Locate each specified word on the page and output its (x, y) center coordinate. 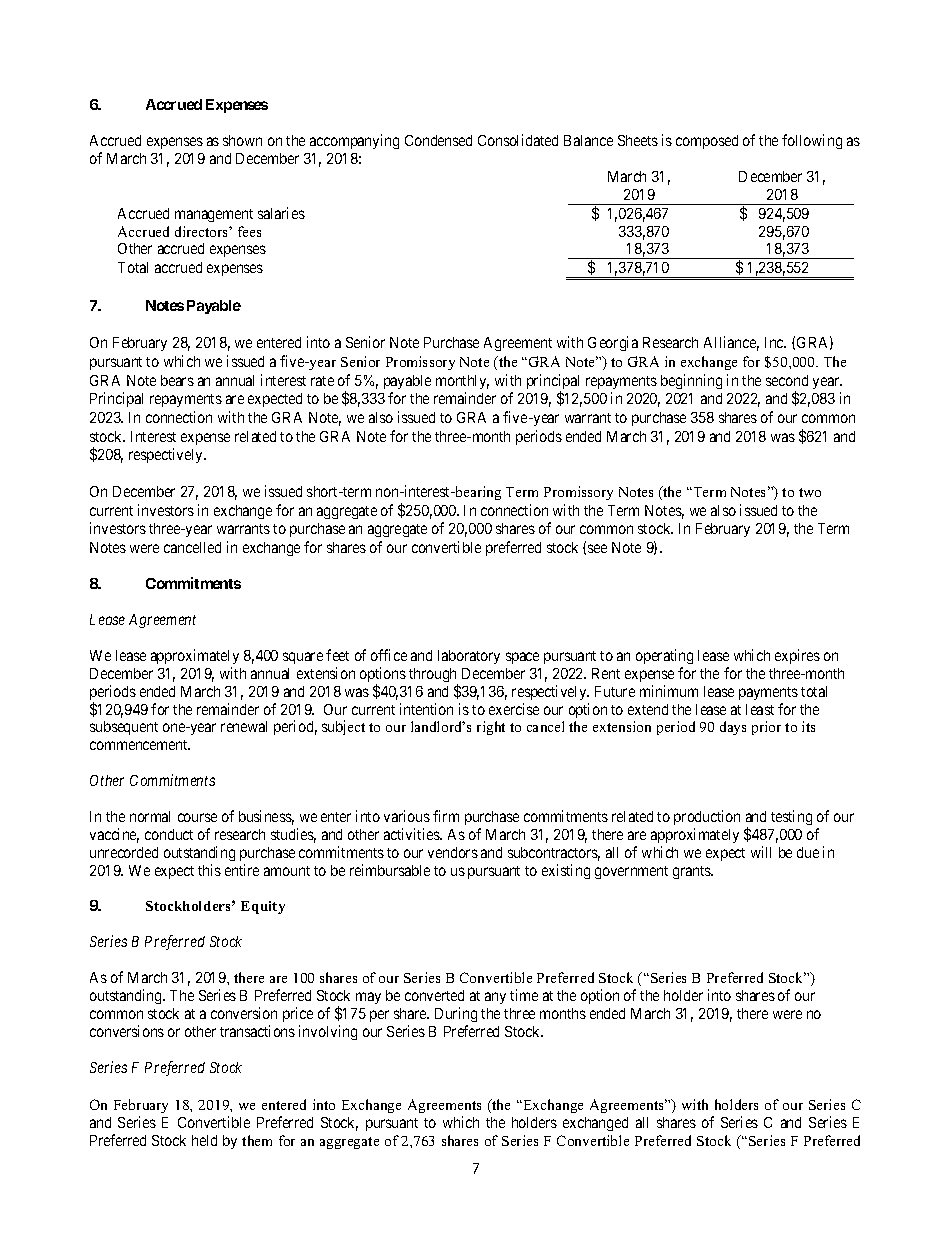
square (303, 658)
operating (664, 656)
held (204, 1140)
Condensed (438, 140)
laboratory (469, 657)
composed (707, 142)
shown (242, 140)
